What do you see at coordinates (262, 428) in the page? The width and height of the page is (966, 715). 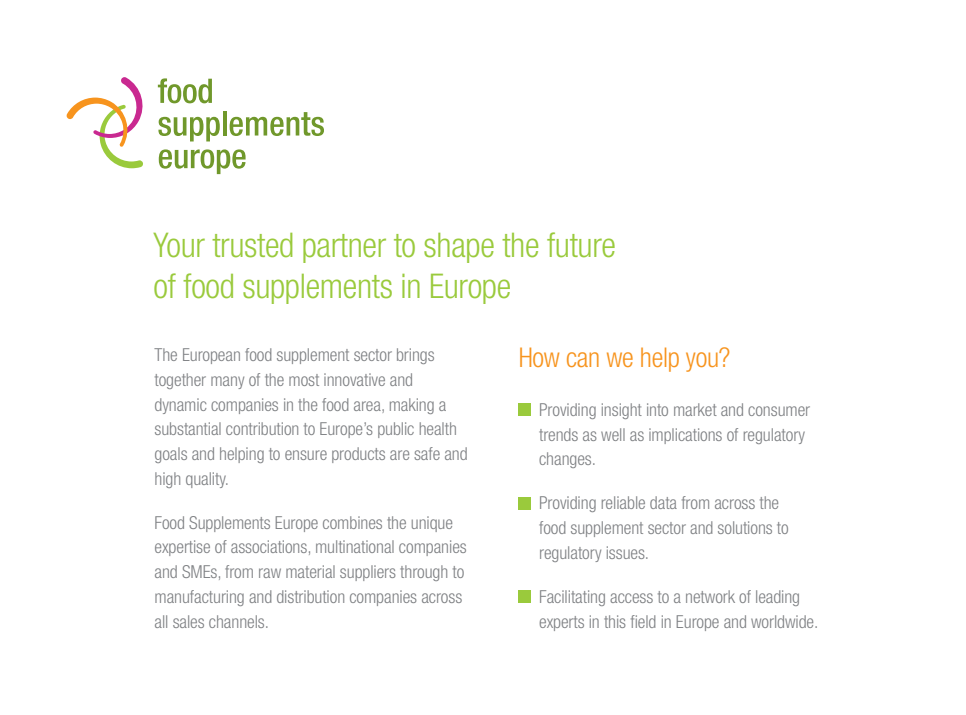 I see `contribution` at bounding box center [262, 428].
